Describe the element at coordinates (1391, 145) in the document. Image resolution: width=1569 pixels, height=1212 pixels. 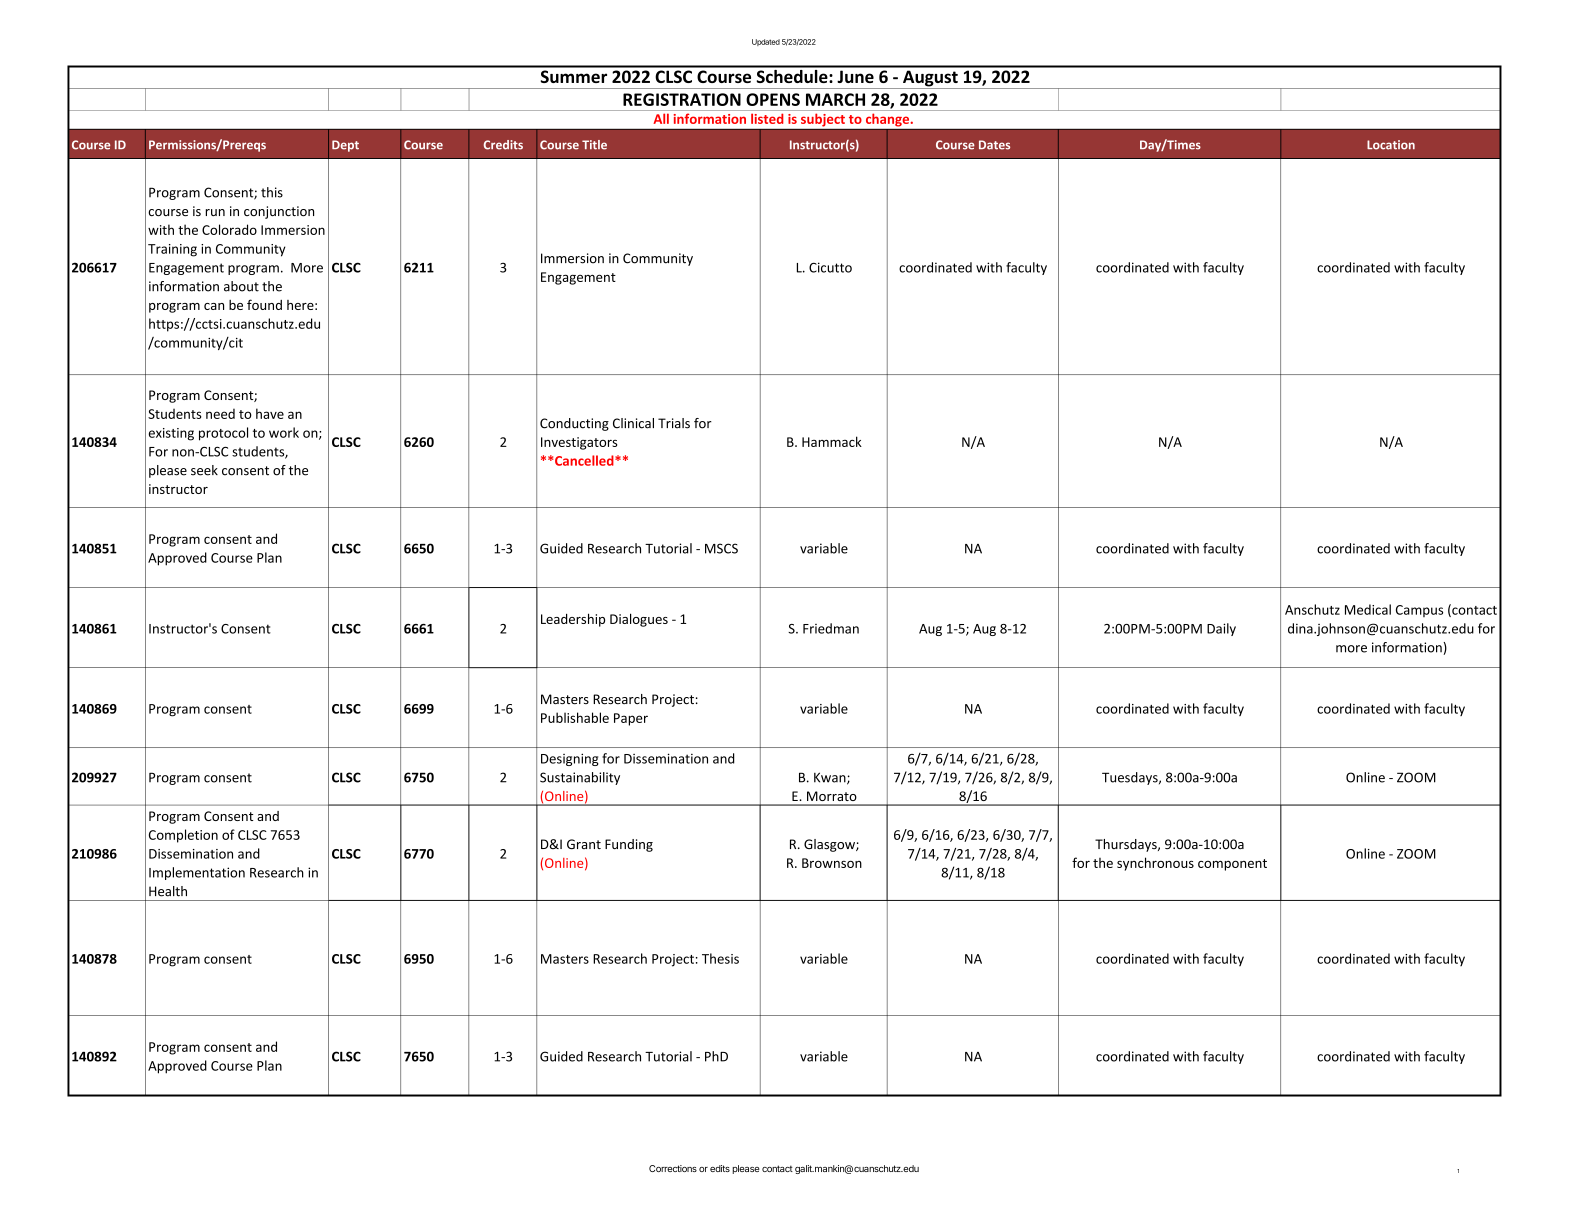
I see `Location` at that location.
